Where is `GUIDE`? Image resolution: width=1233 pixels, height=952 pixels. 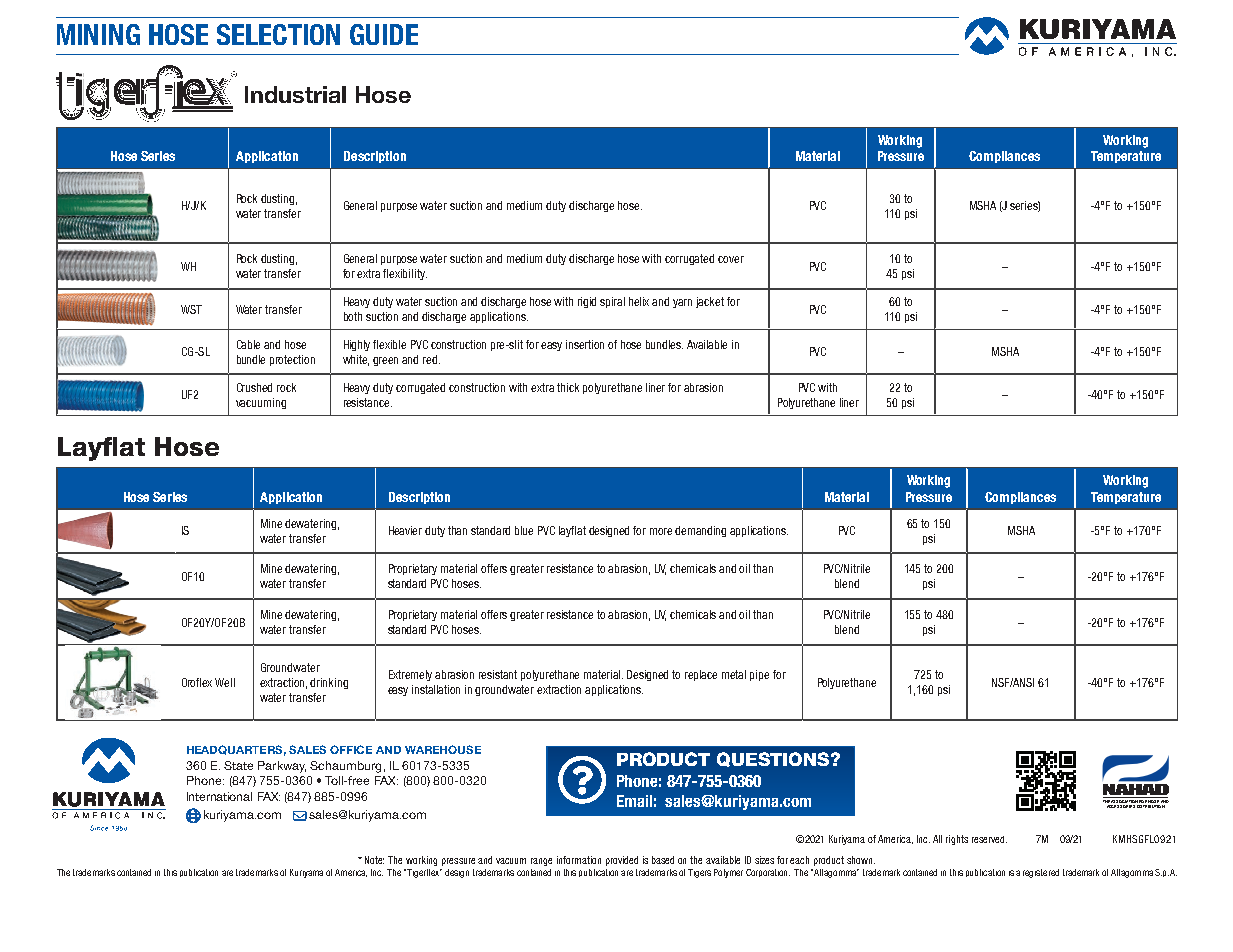
GUIDE is located at coordinates (384, 34).
